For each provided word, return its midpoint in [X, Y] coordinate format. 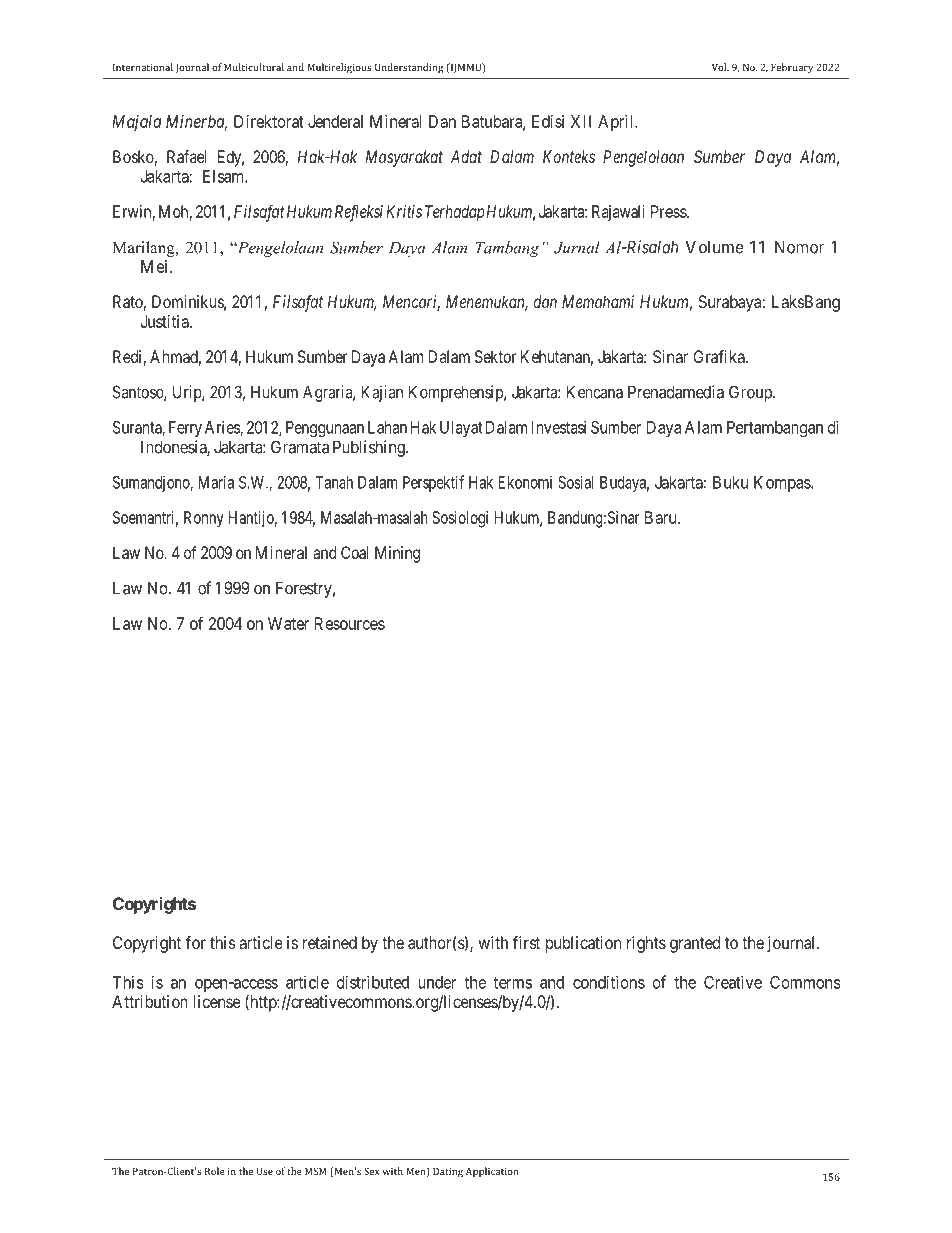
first [526, 942]
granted [695, 944]
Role [215, 1171]
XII [581, 121]
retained [330, 942]
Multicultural [254, 67]
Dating [448, 1172]
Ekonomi [525, 482]
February [792, 68]
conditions [609, 982]
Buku [730, 482]
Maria [216, 482]
